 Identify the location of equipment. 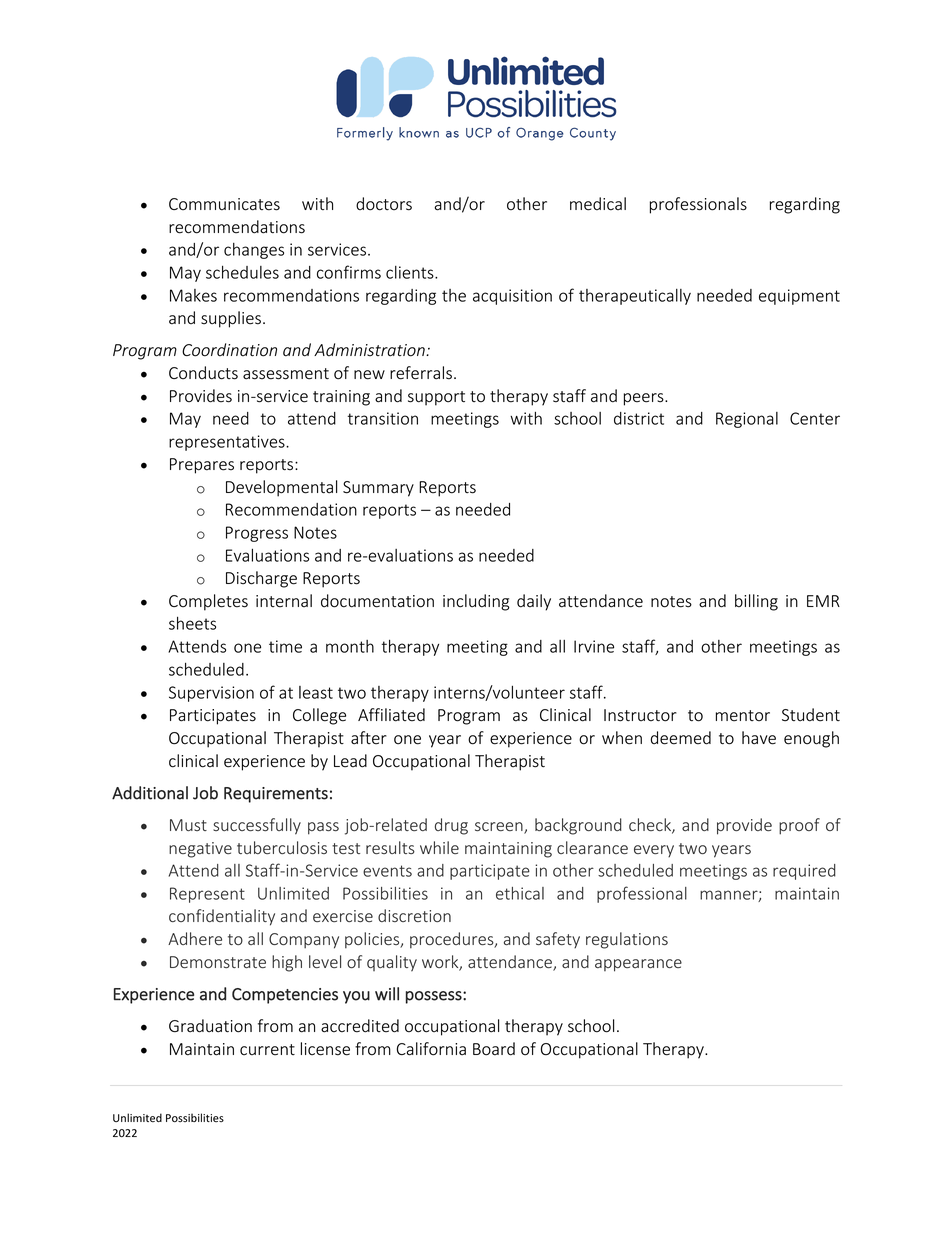
(799, 297).
